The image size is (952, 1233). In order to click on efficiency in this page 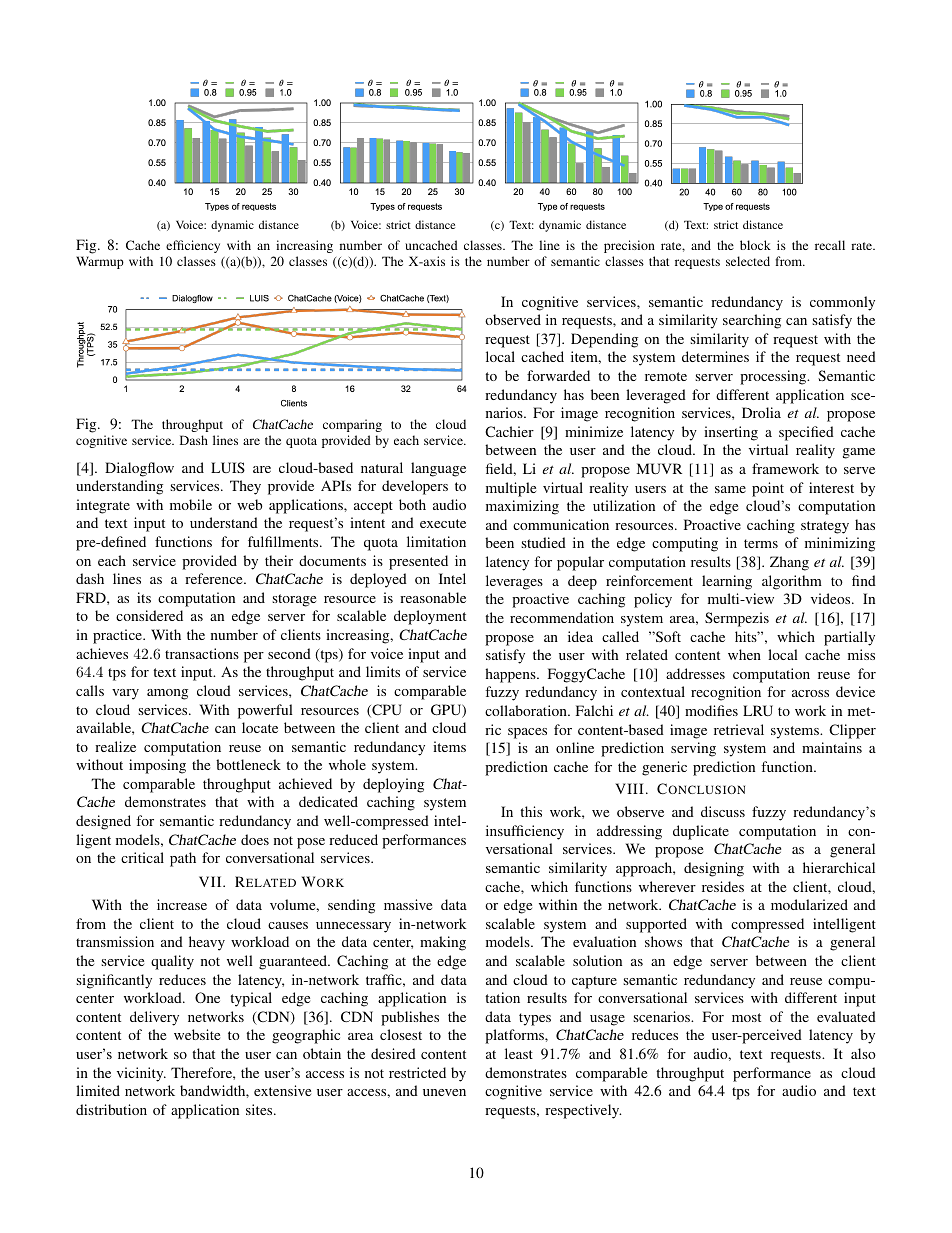, I will do `click(193, 246)`.
